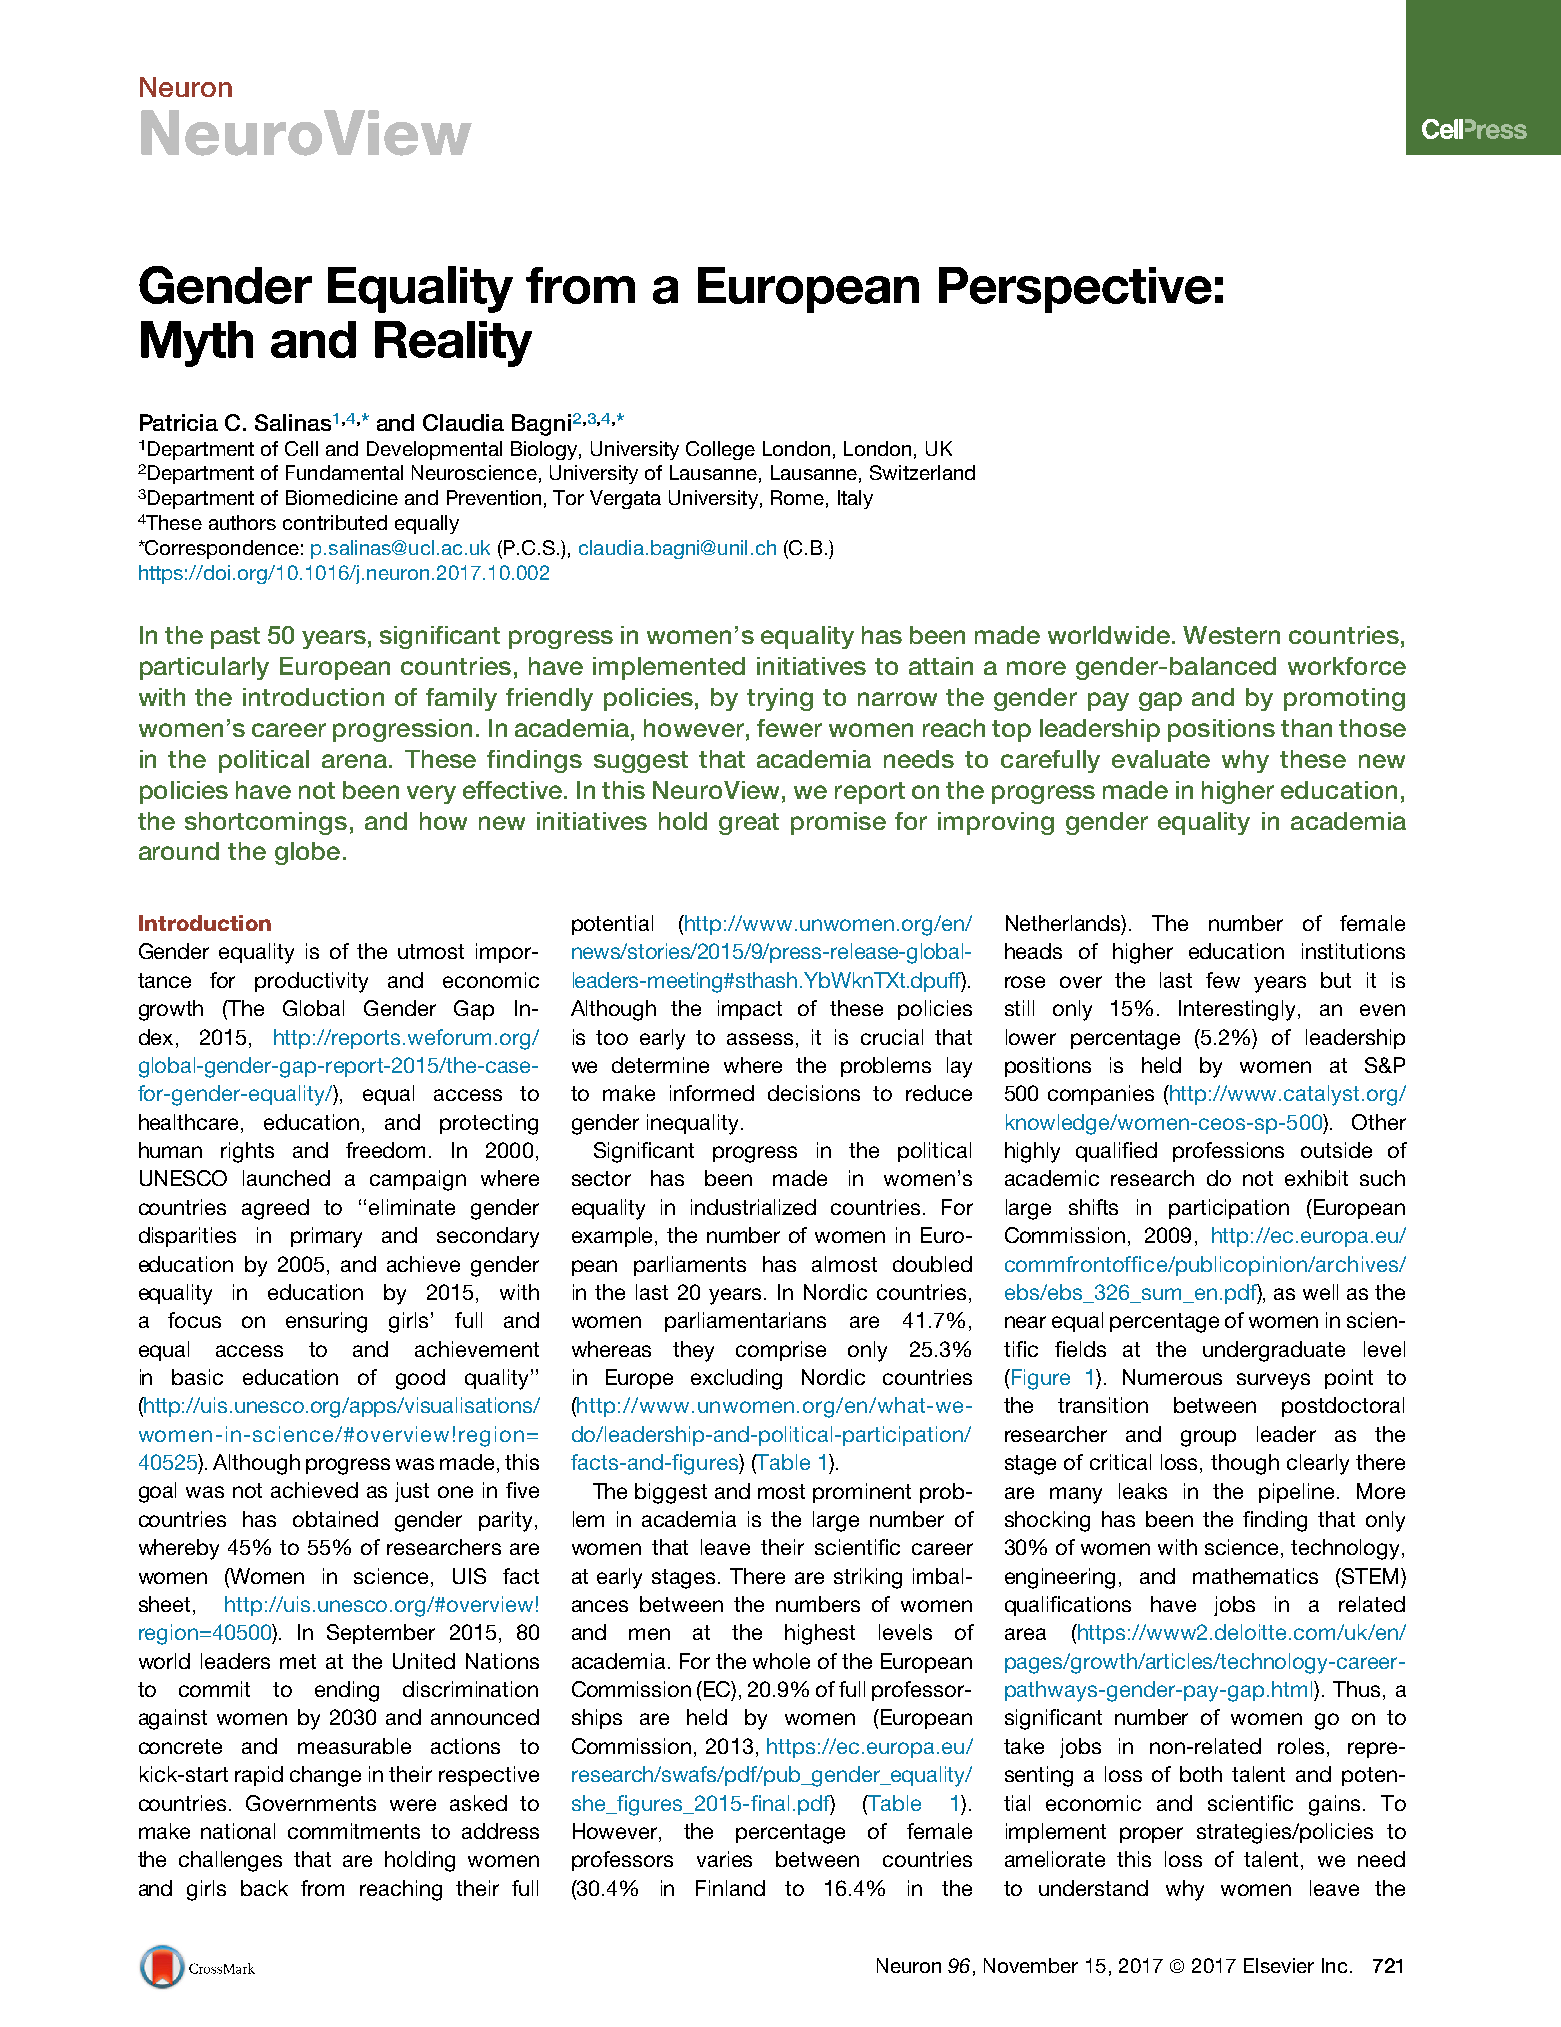 This page has width=1561, height=2027. Describe the element at coordinates (264, 1888) in the page. I see `back` at that location.
